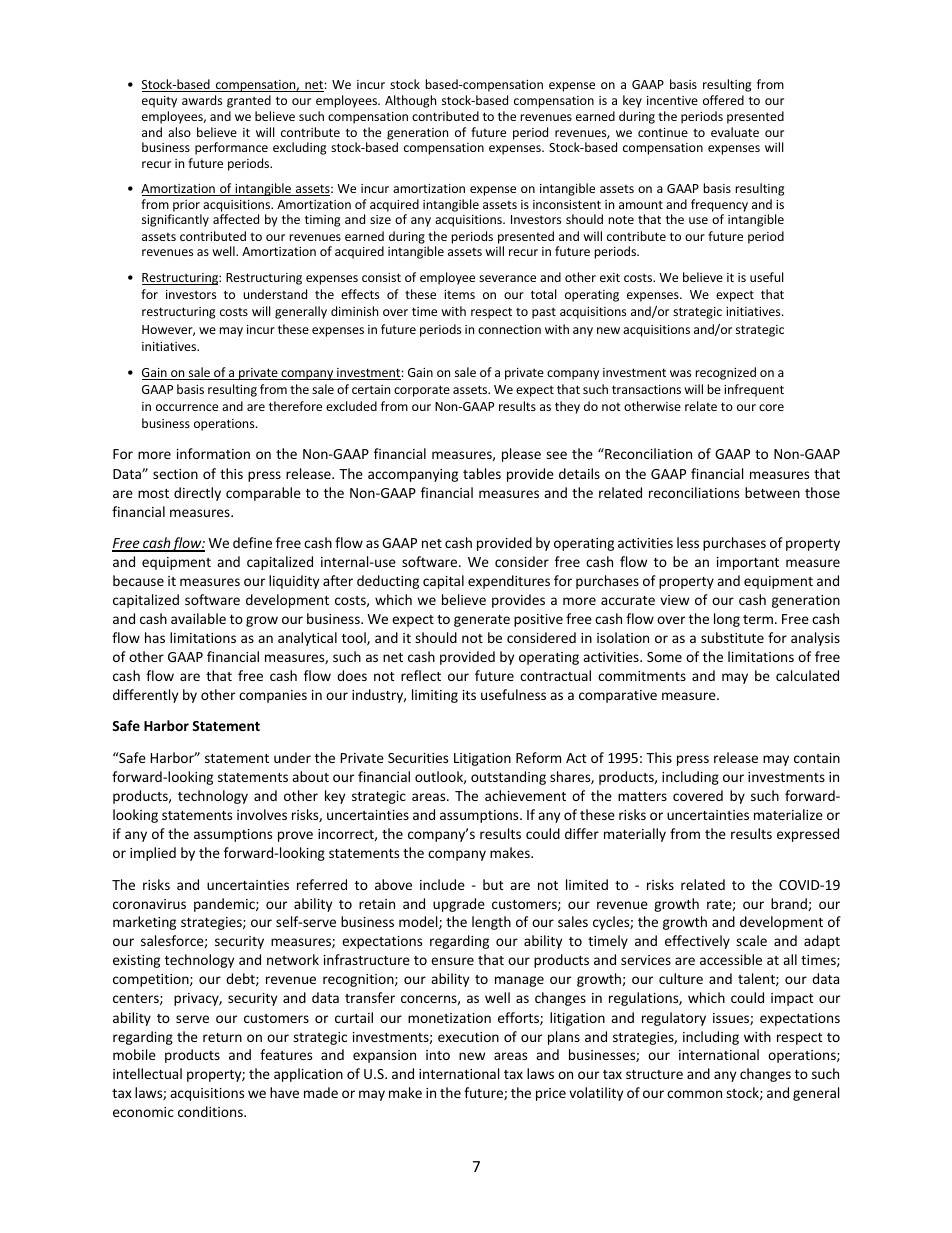 The image size is (952, 1233). Describe the element at coordinates (727, 620) in the screenshot. I see `long` at that location.
